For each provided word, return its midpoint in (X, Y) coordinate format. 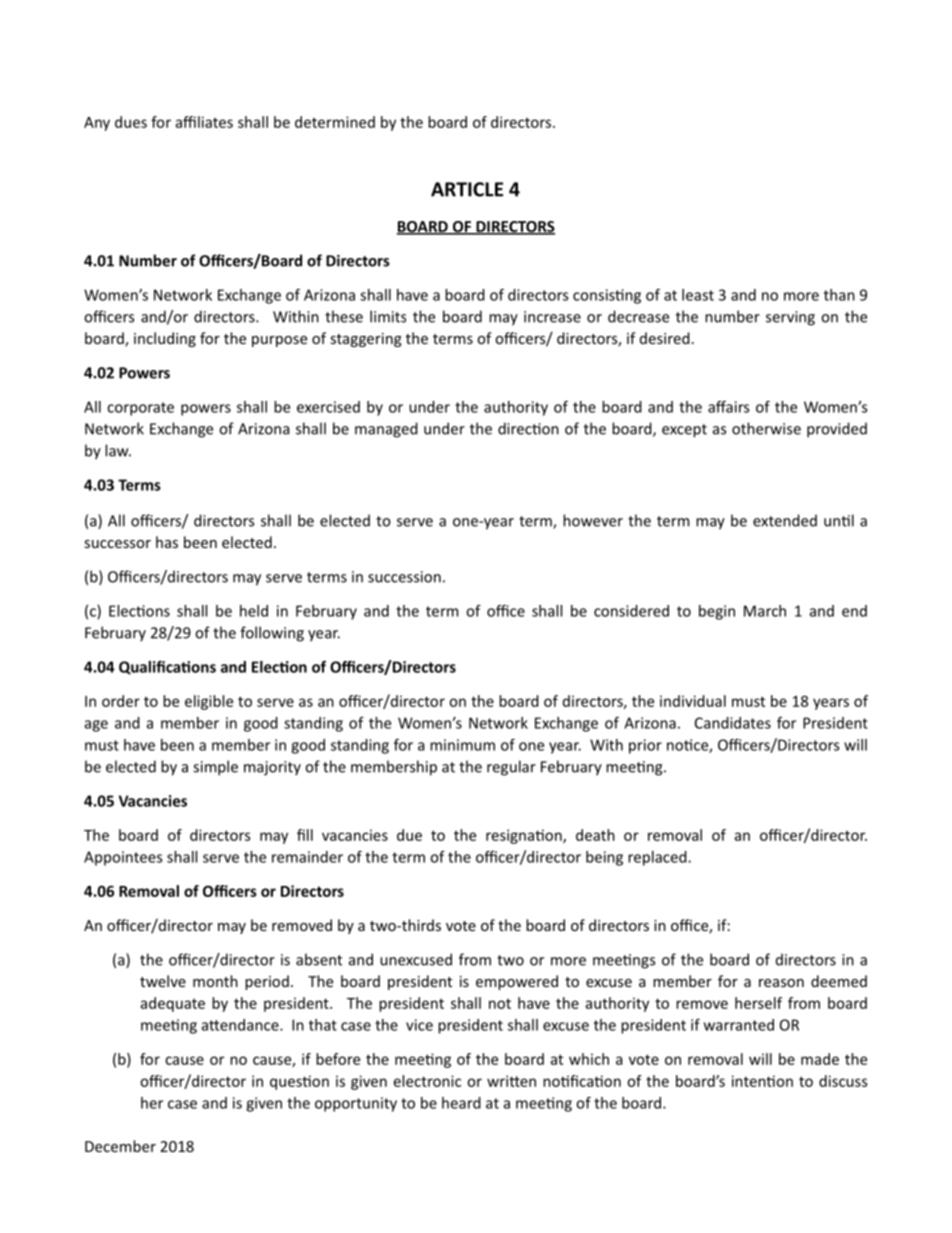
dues (131, 122)
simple (215, 768)
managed (386, 430)
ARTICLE (467, 189)
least (698, 295)
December (120, 1146)
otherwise (766, 428)
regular (511, 768)
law (118, 450)
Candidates (733, 723)
